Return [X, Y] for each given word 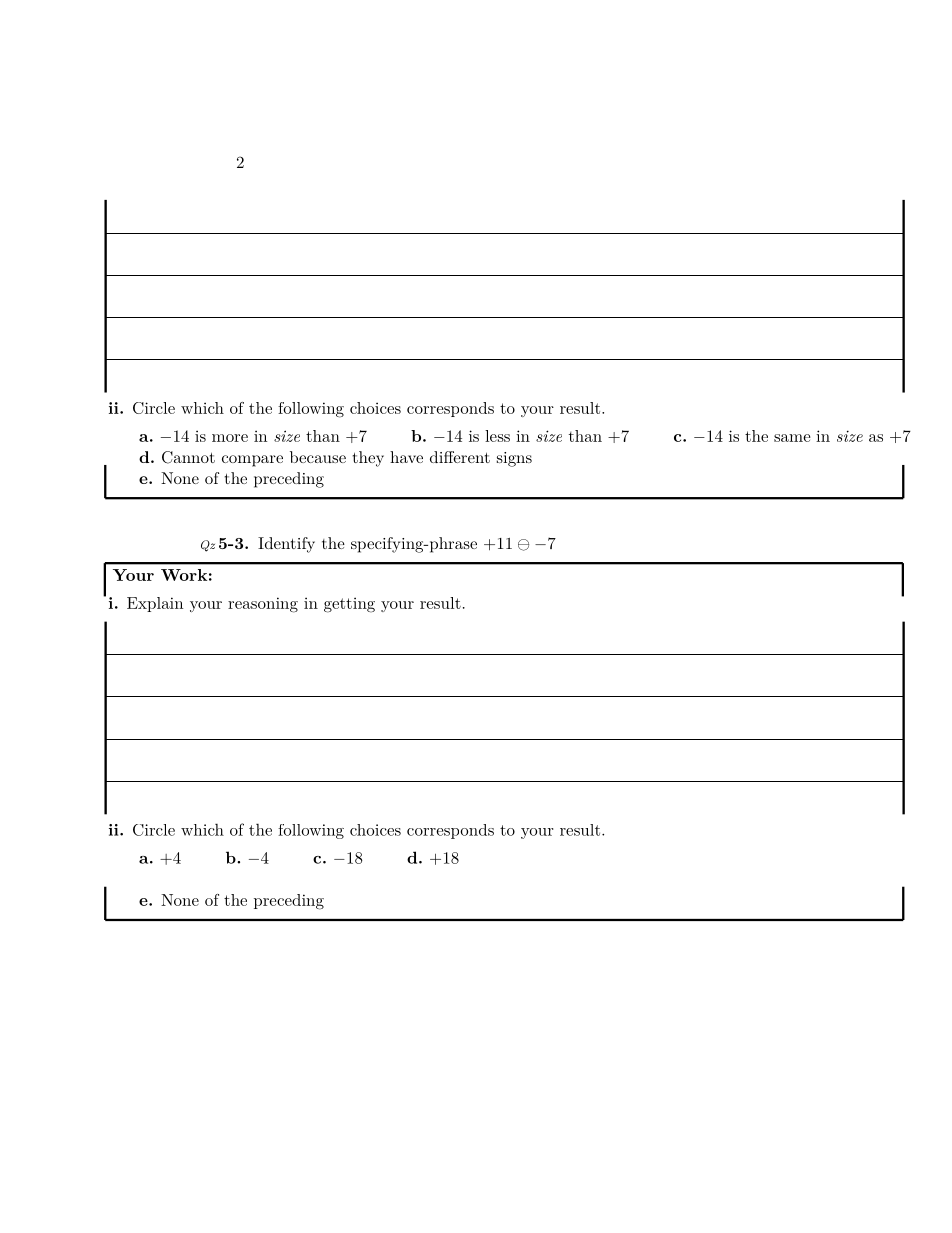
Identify [286, 545]
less [497, 436]
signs [514, 459]
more [230, 438]
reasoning [263, 605]
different [460, 457]
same [792, 438]
